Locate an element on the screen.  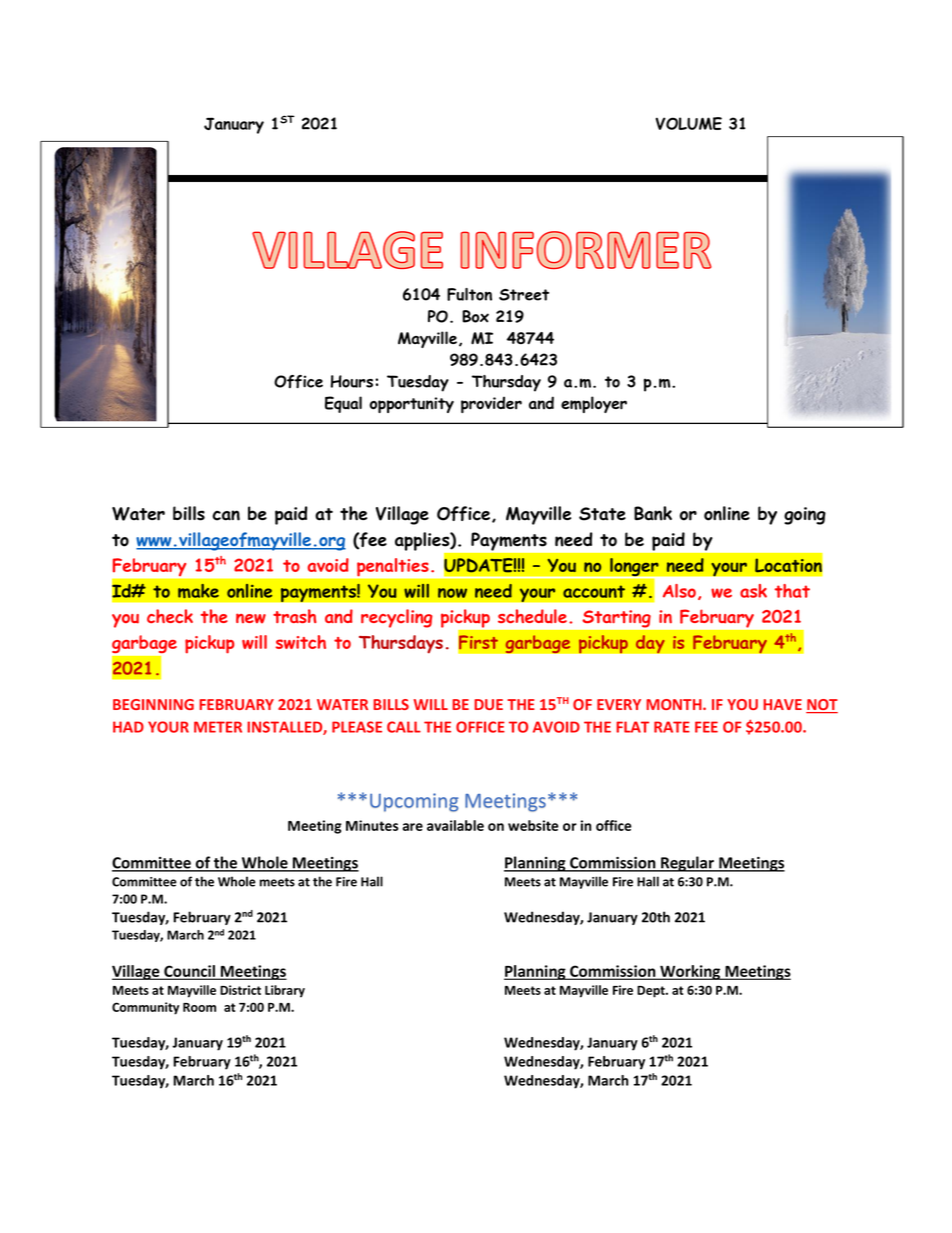
DUE is located at coordinates (488, 704).
